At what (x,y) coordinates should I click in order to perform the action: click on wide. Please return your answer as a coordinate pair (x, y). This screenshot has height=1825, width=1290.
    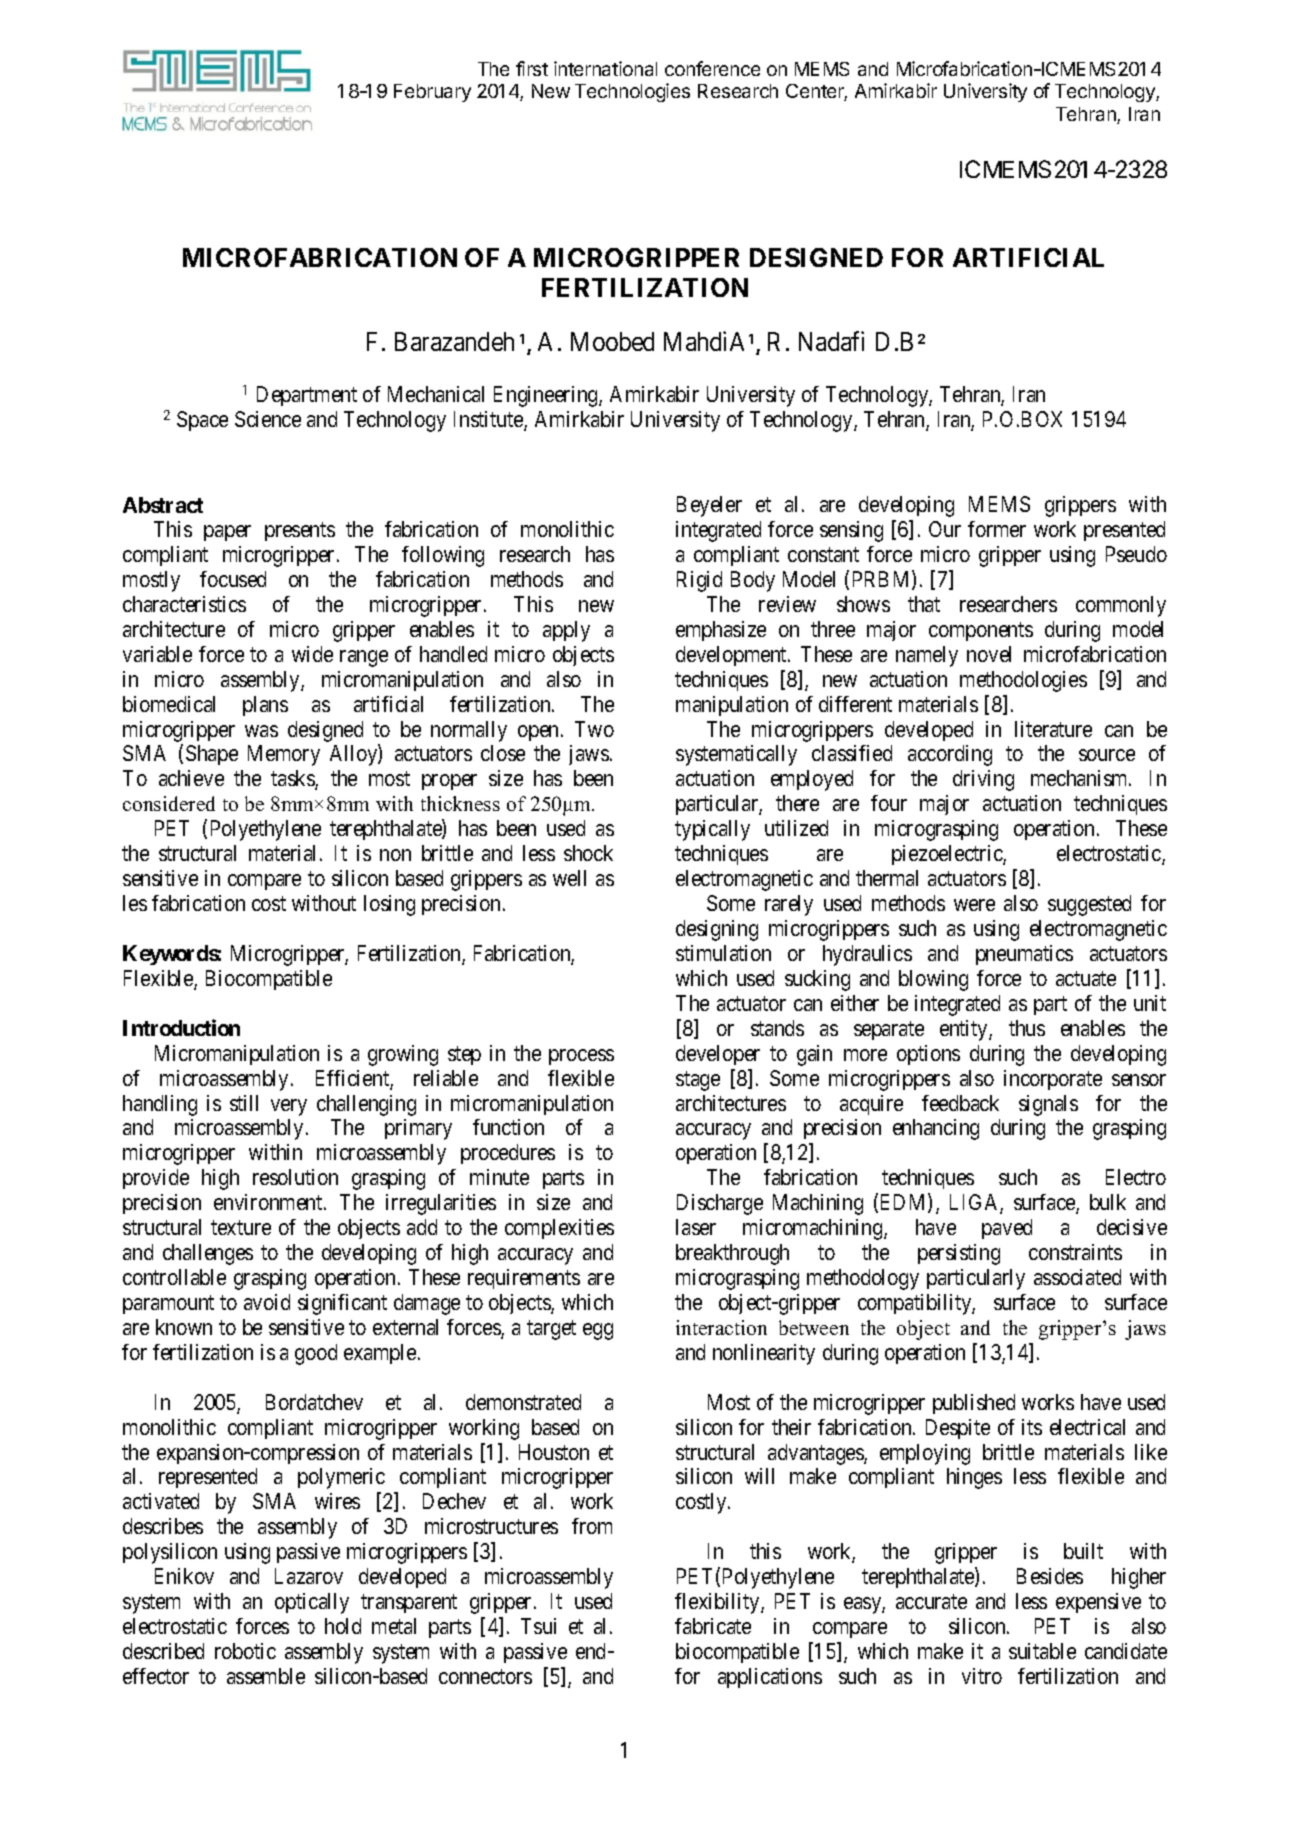
    Looking at the image, I should click on (312, 654).
